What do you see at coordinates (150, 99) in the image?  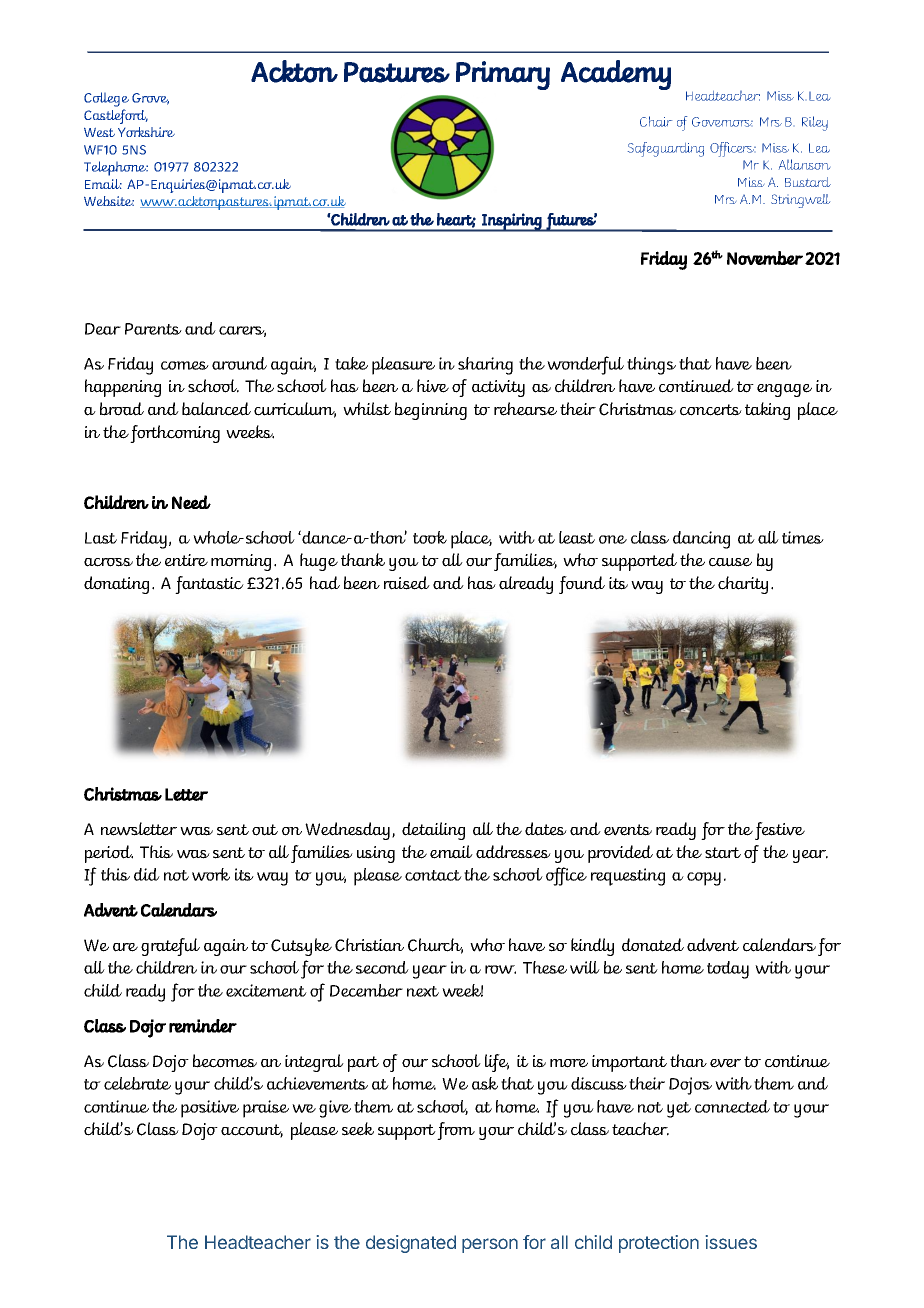 I see `Grove` at bounding box center [150, 99].
